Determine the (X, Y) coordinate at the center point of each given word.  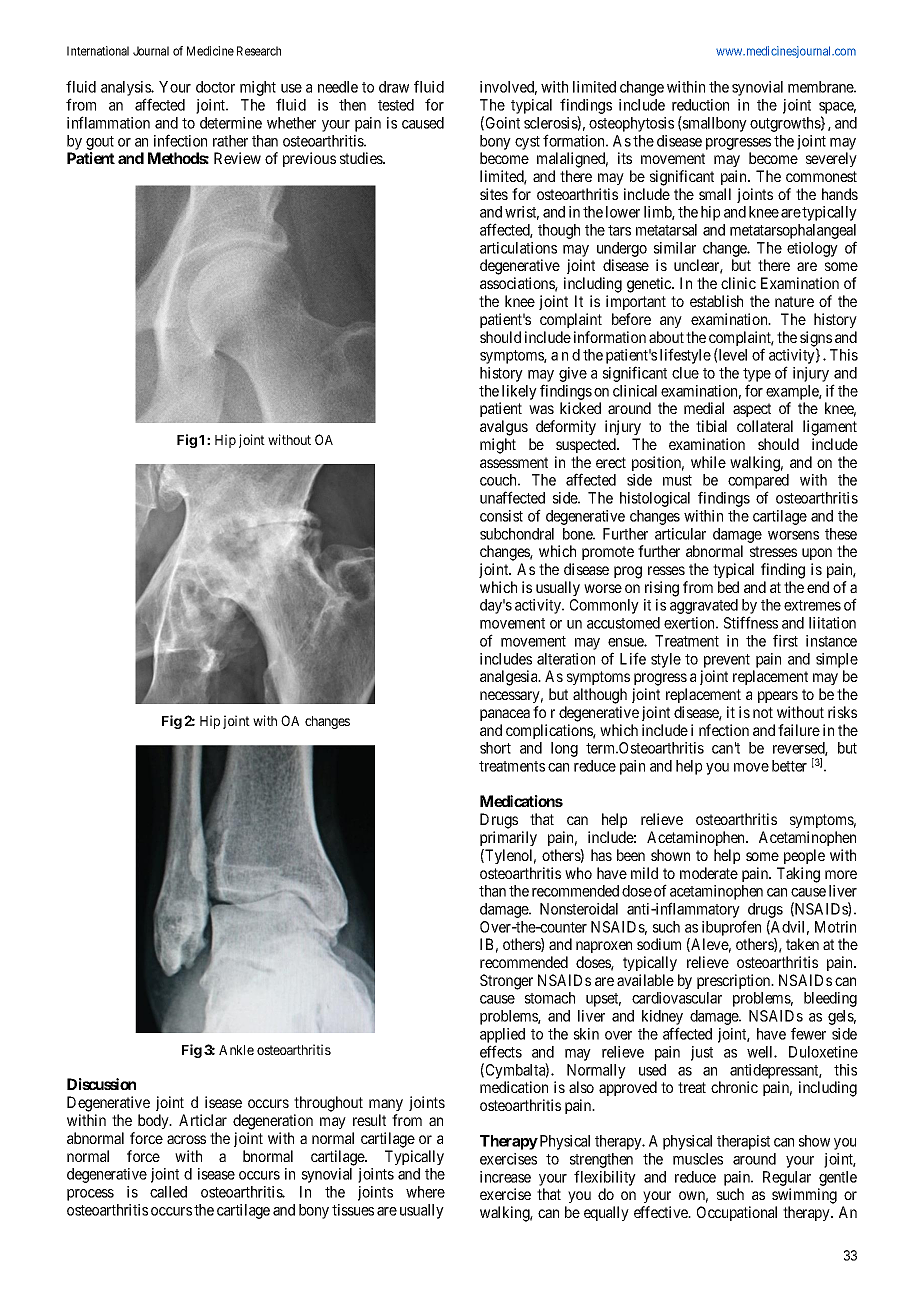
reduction (700, 105)
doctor (215, 87)
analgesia (510, 678)
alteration (566, 659)
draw (394, 87)
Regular (787, 1180)
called (168, 1192)
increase (505, 1177)
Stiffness (751, 622)
